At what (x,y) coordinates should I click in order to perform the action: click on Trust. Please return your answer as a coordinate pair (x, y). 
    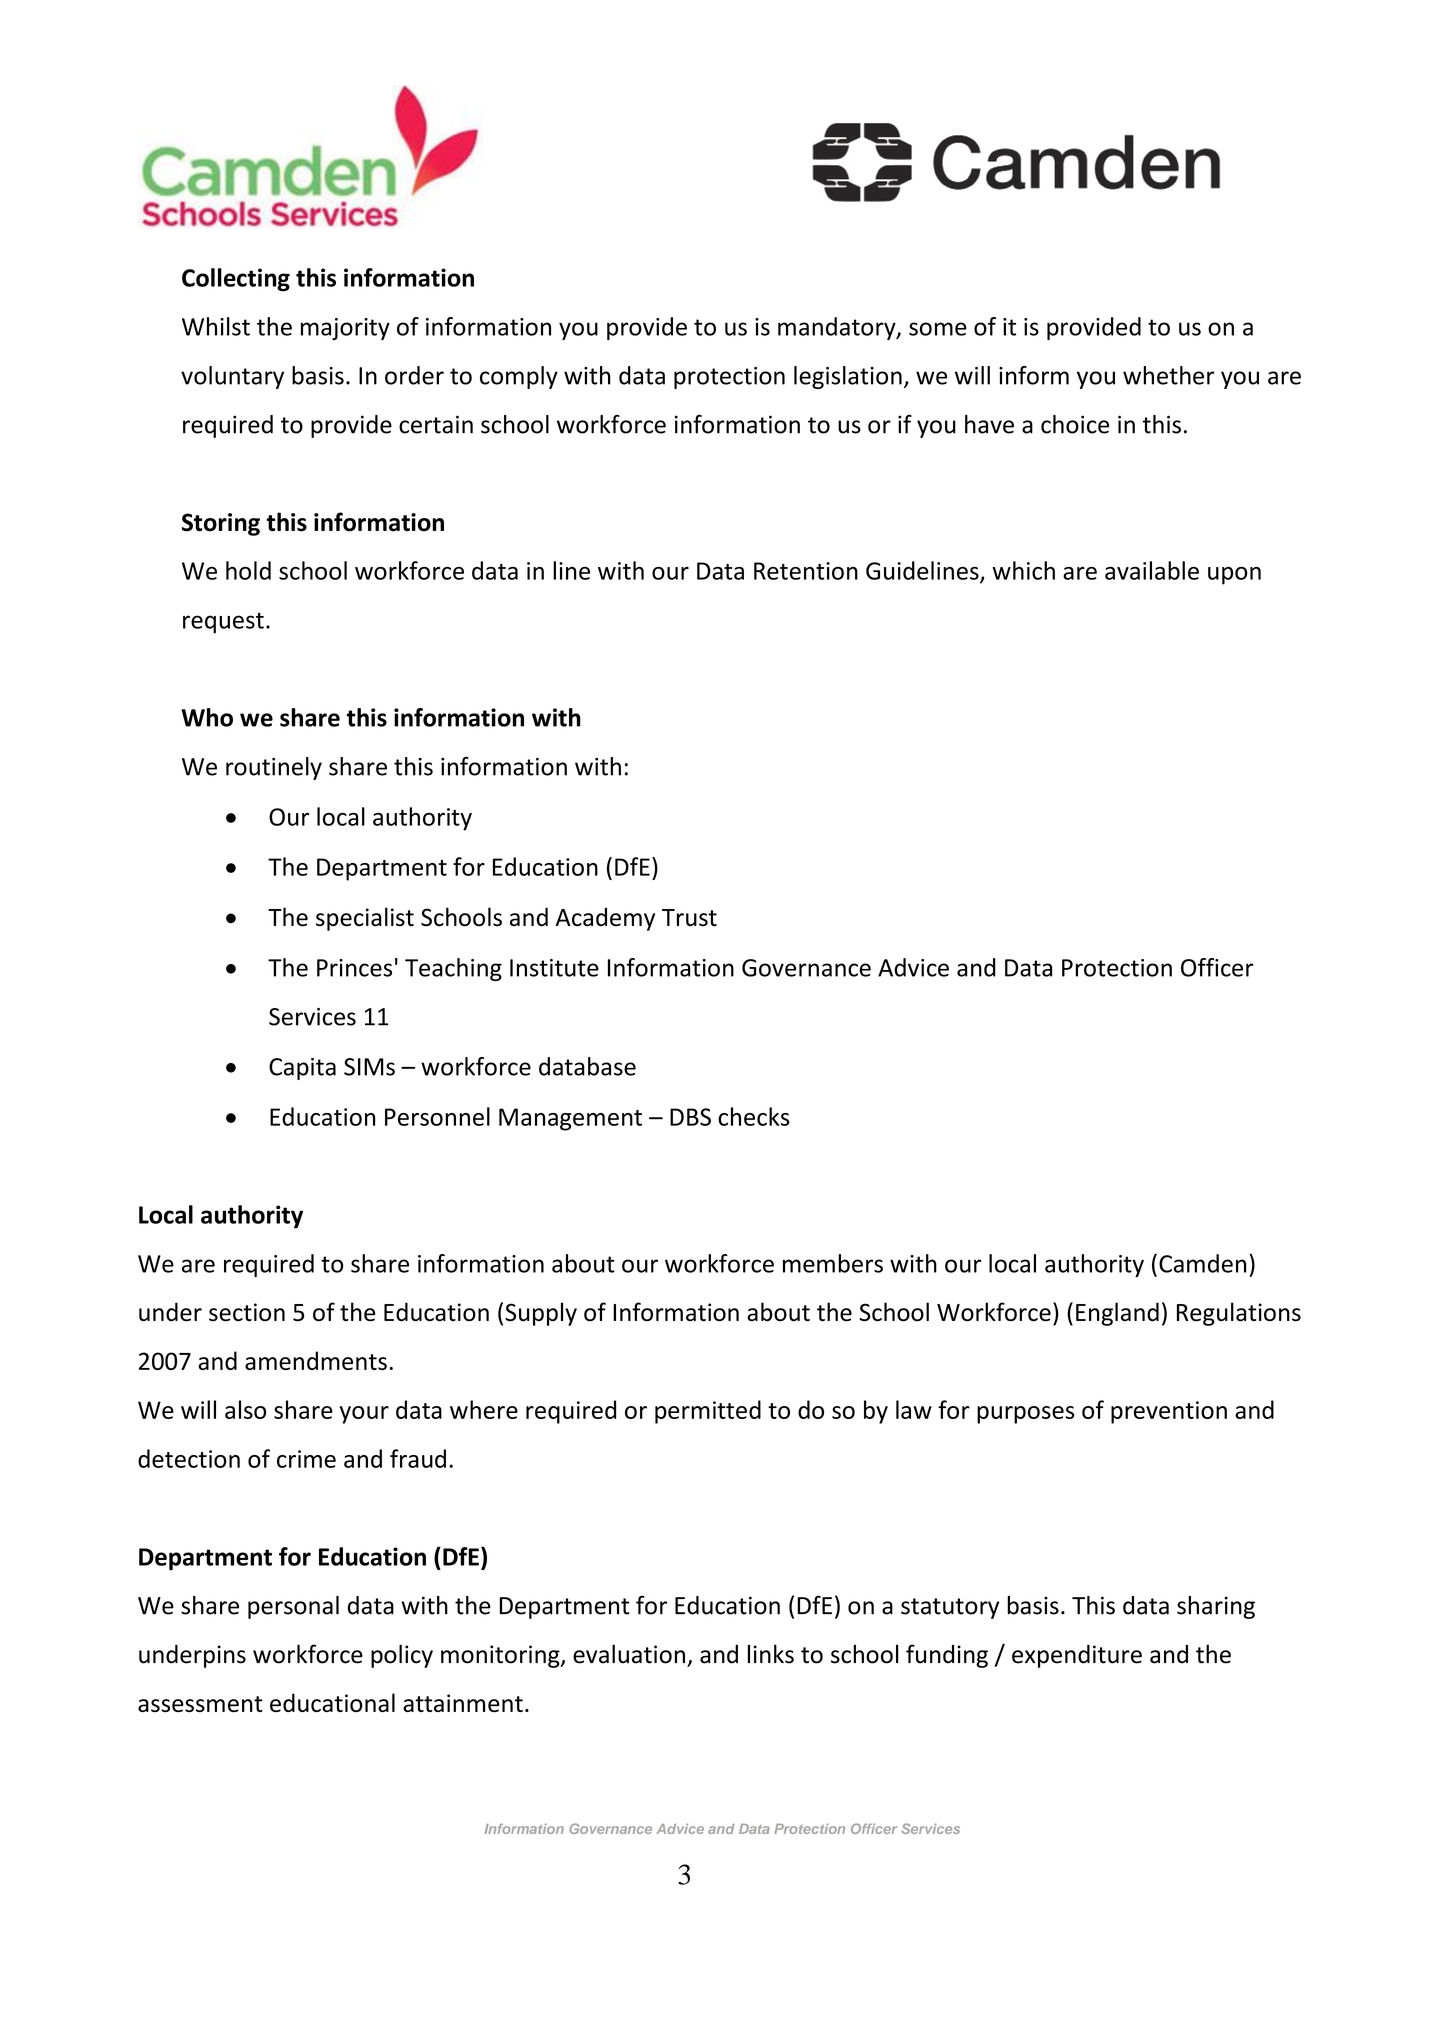
    Looking at the image, I should click on (689, 918).
